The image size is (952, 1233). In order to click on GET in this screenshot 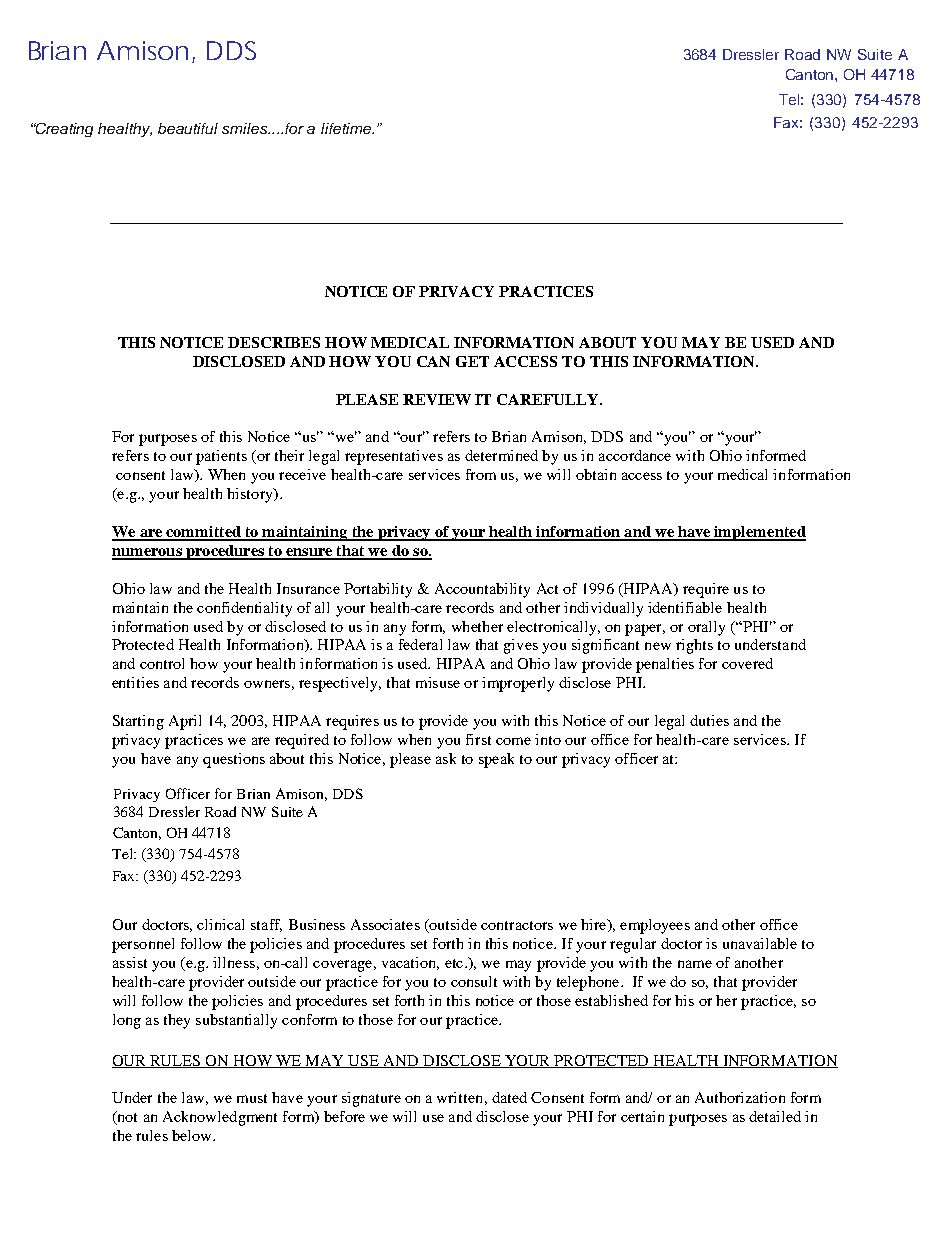, I will do `click(472, 361)`.
